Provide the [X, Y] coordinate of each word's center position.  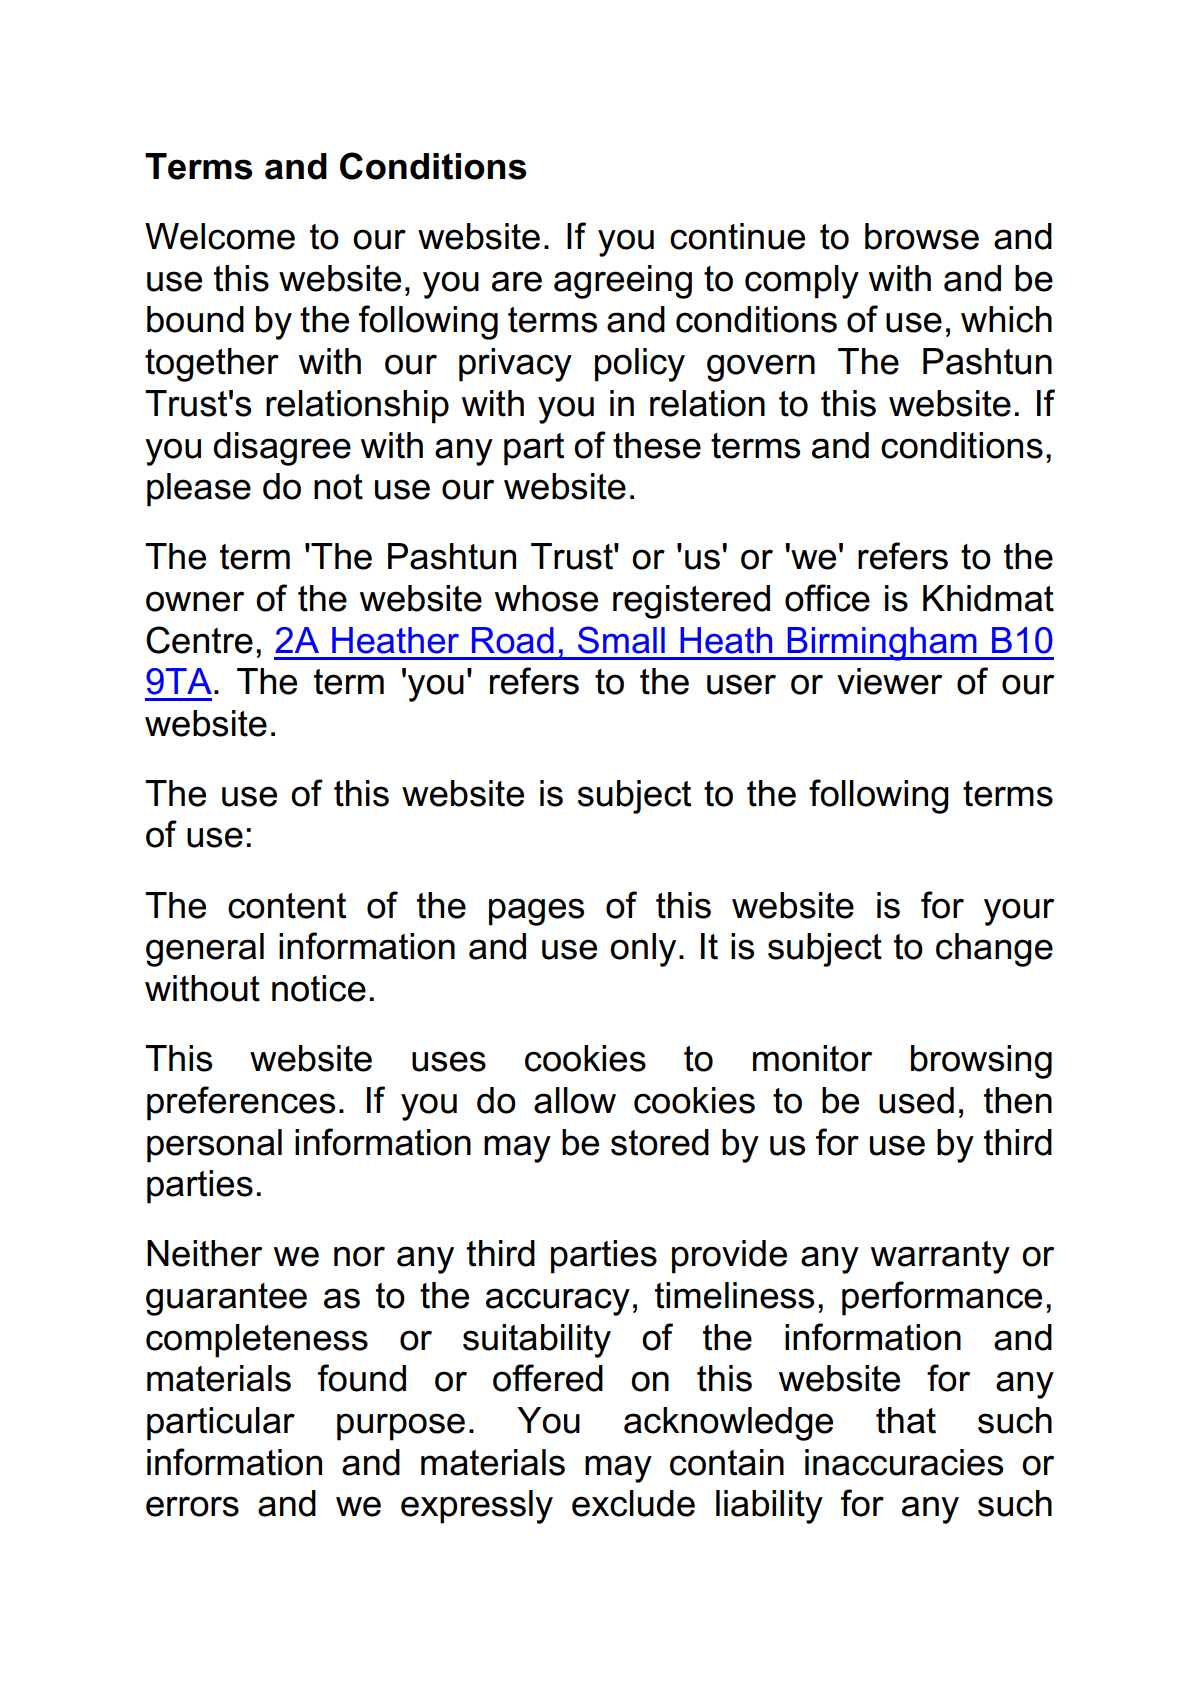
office [827, 598]
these [657, 445]
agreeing [623, 282]
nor [359, 1256]
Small [621, 640]
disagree [282, 449]
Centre [199, 640]
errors [192, 1506]
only [643, 950]
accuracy [558, 1302]
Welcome [220, 236]
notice [319, 988]
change [994, 950]
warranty [940, 1257]
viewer [889, 681]
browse [922, 236]
